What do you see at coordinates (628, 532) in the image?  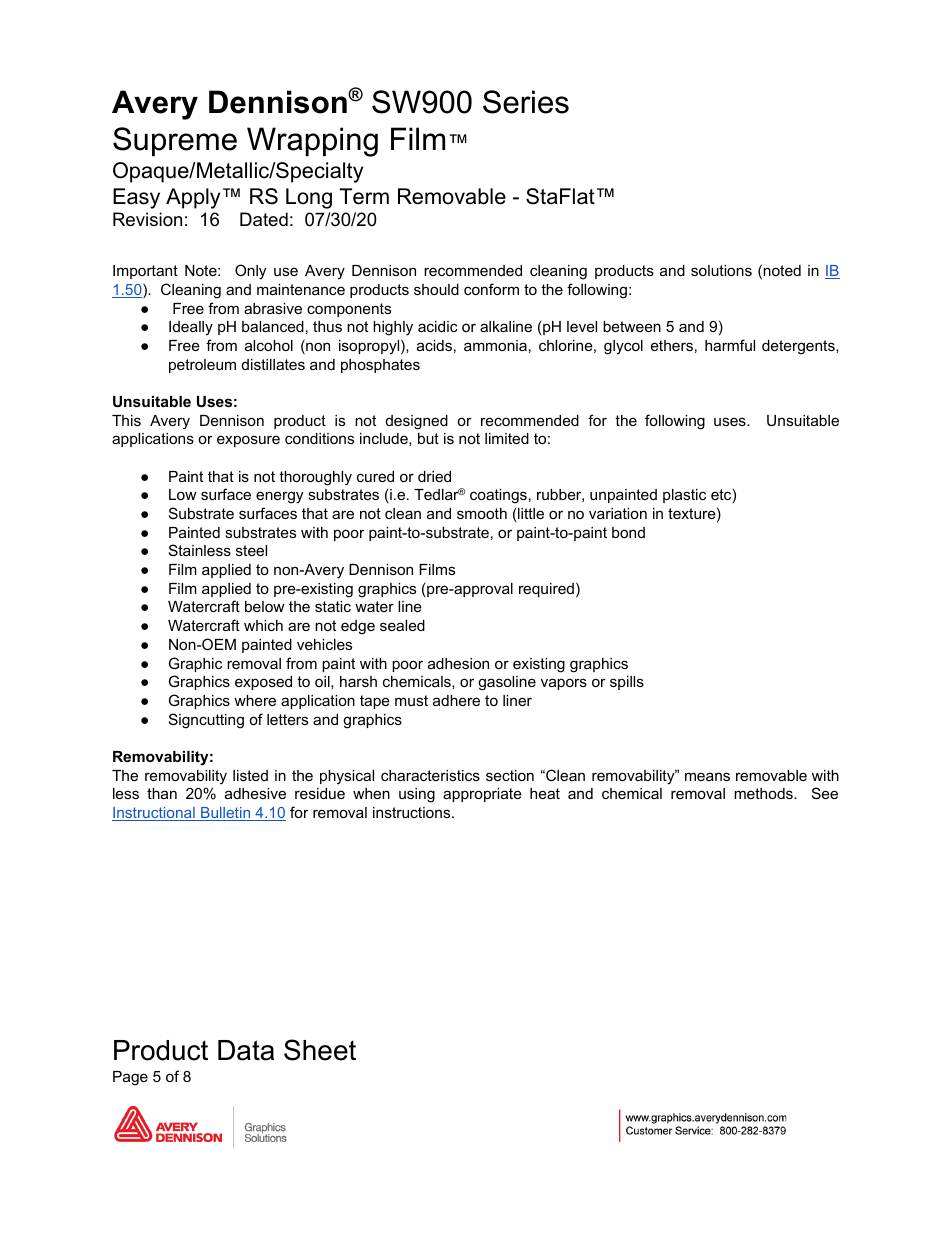 I see `bond` at bounding box center [628, 532].
